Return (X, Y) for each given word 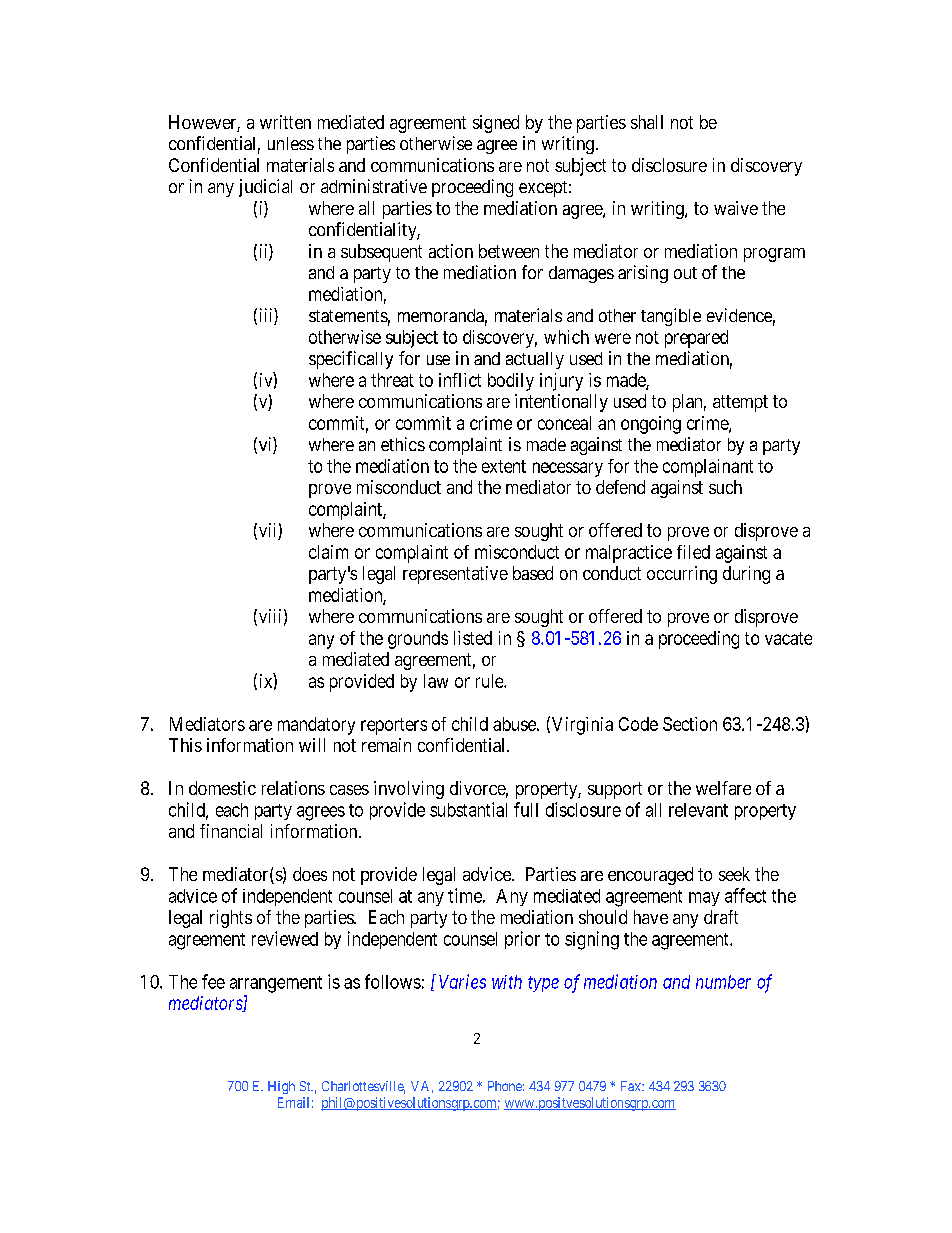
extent (504, 466)
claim (328, 552)
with (507, 982)
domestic (222, 788)
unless (291, 143)
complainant (708, 468)
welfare (723, 788)
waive (736, 208)
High (281, 1087)
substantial (468, 809)
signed (496, 124)
